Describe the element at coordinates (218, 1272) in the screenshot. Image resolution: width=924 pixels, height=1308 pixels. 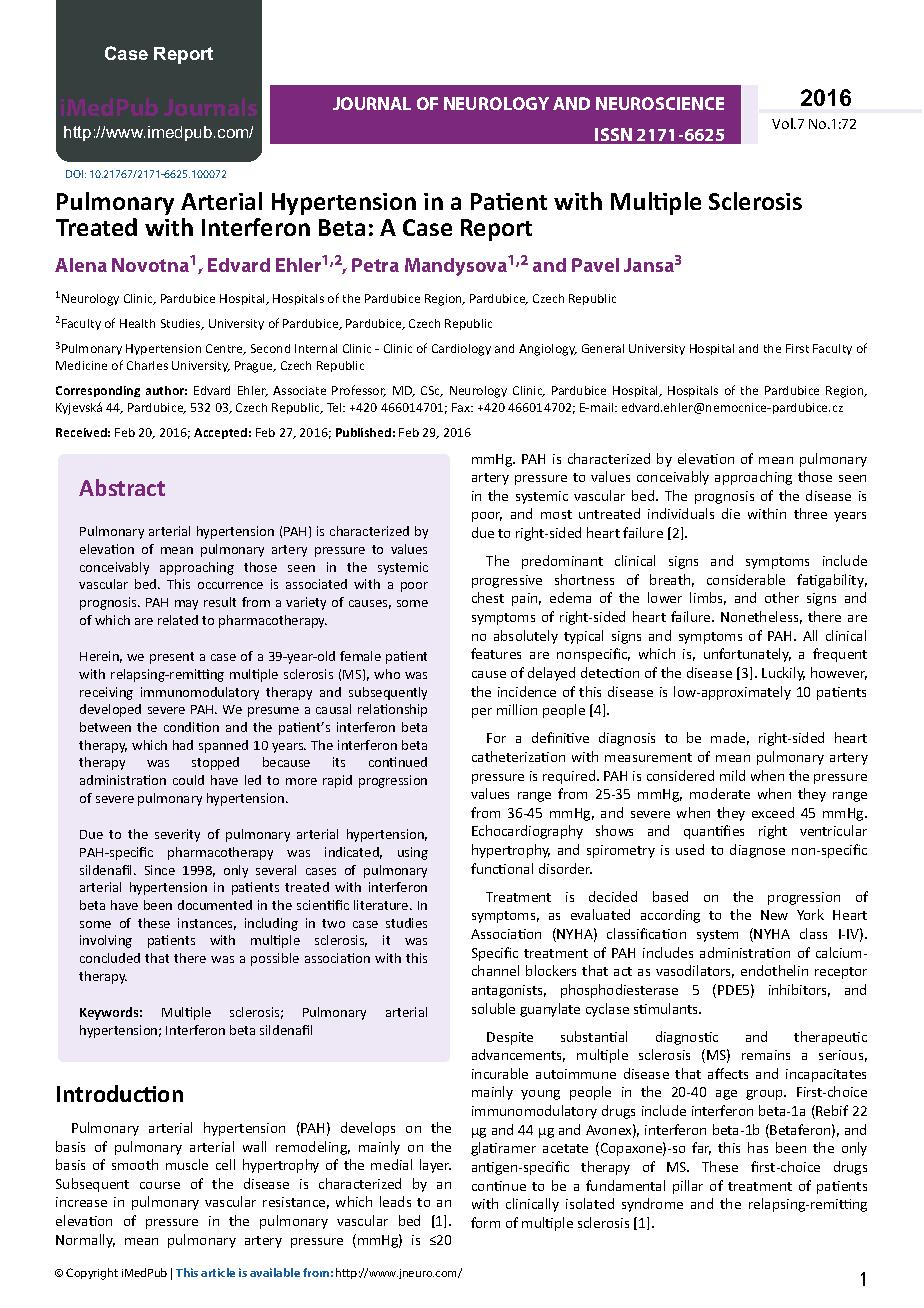
I see `article` at that location.
